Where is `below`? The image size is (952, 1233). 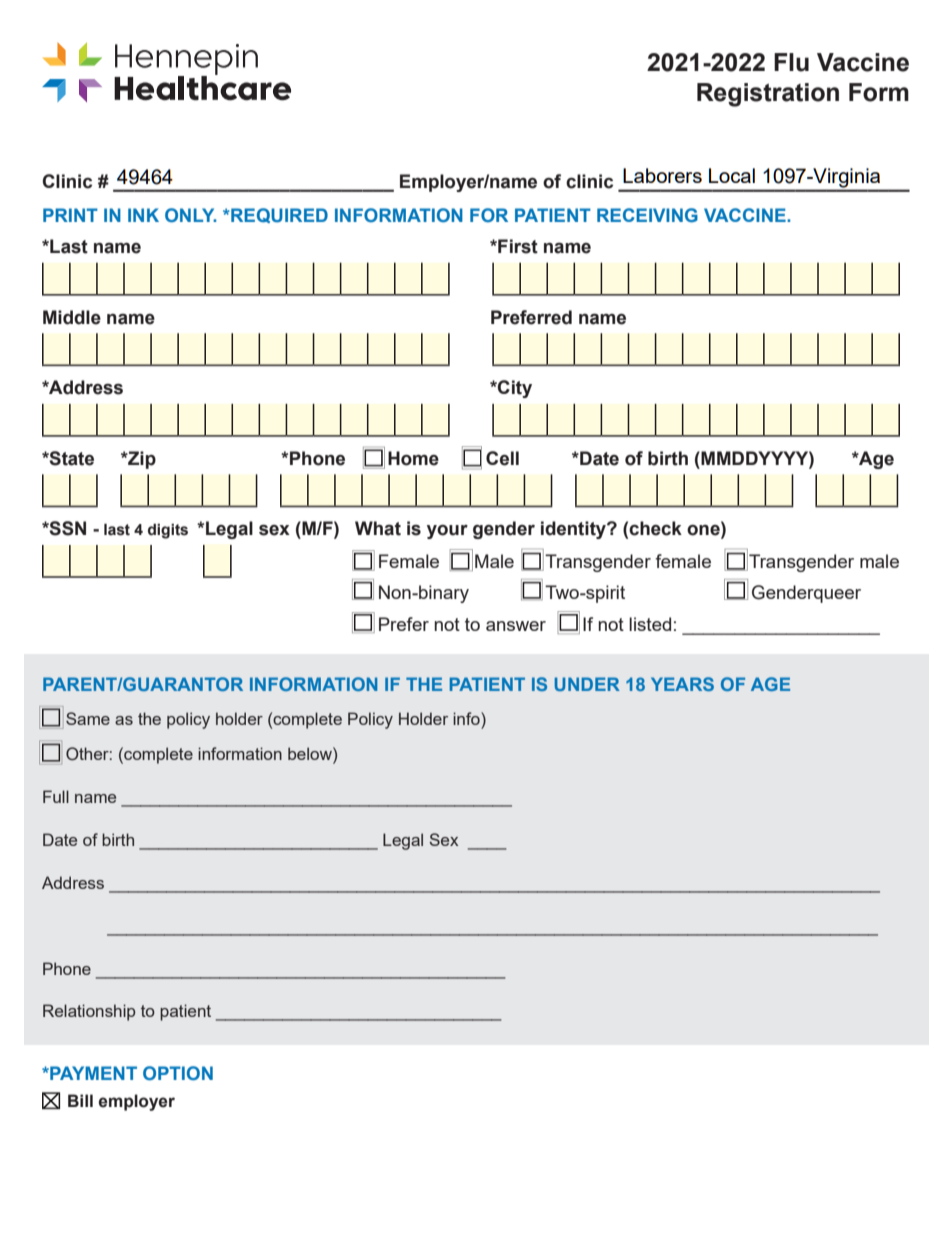 below is located at coordinates (311, 753).
